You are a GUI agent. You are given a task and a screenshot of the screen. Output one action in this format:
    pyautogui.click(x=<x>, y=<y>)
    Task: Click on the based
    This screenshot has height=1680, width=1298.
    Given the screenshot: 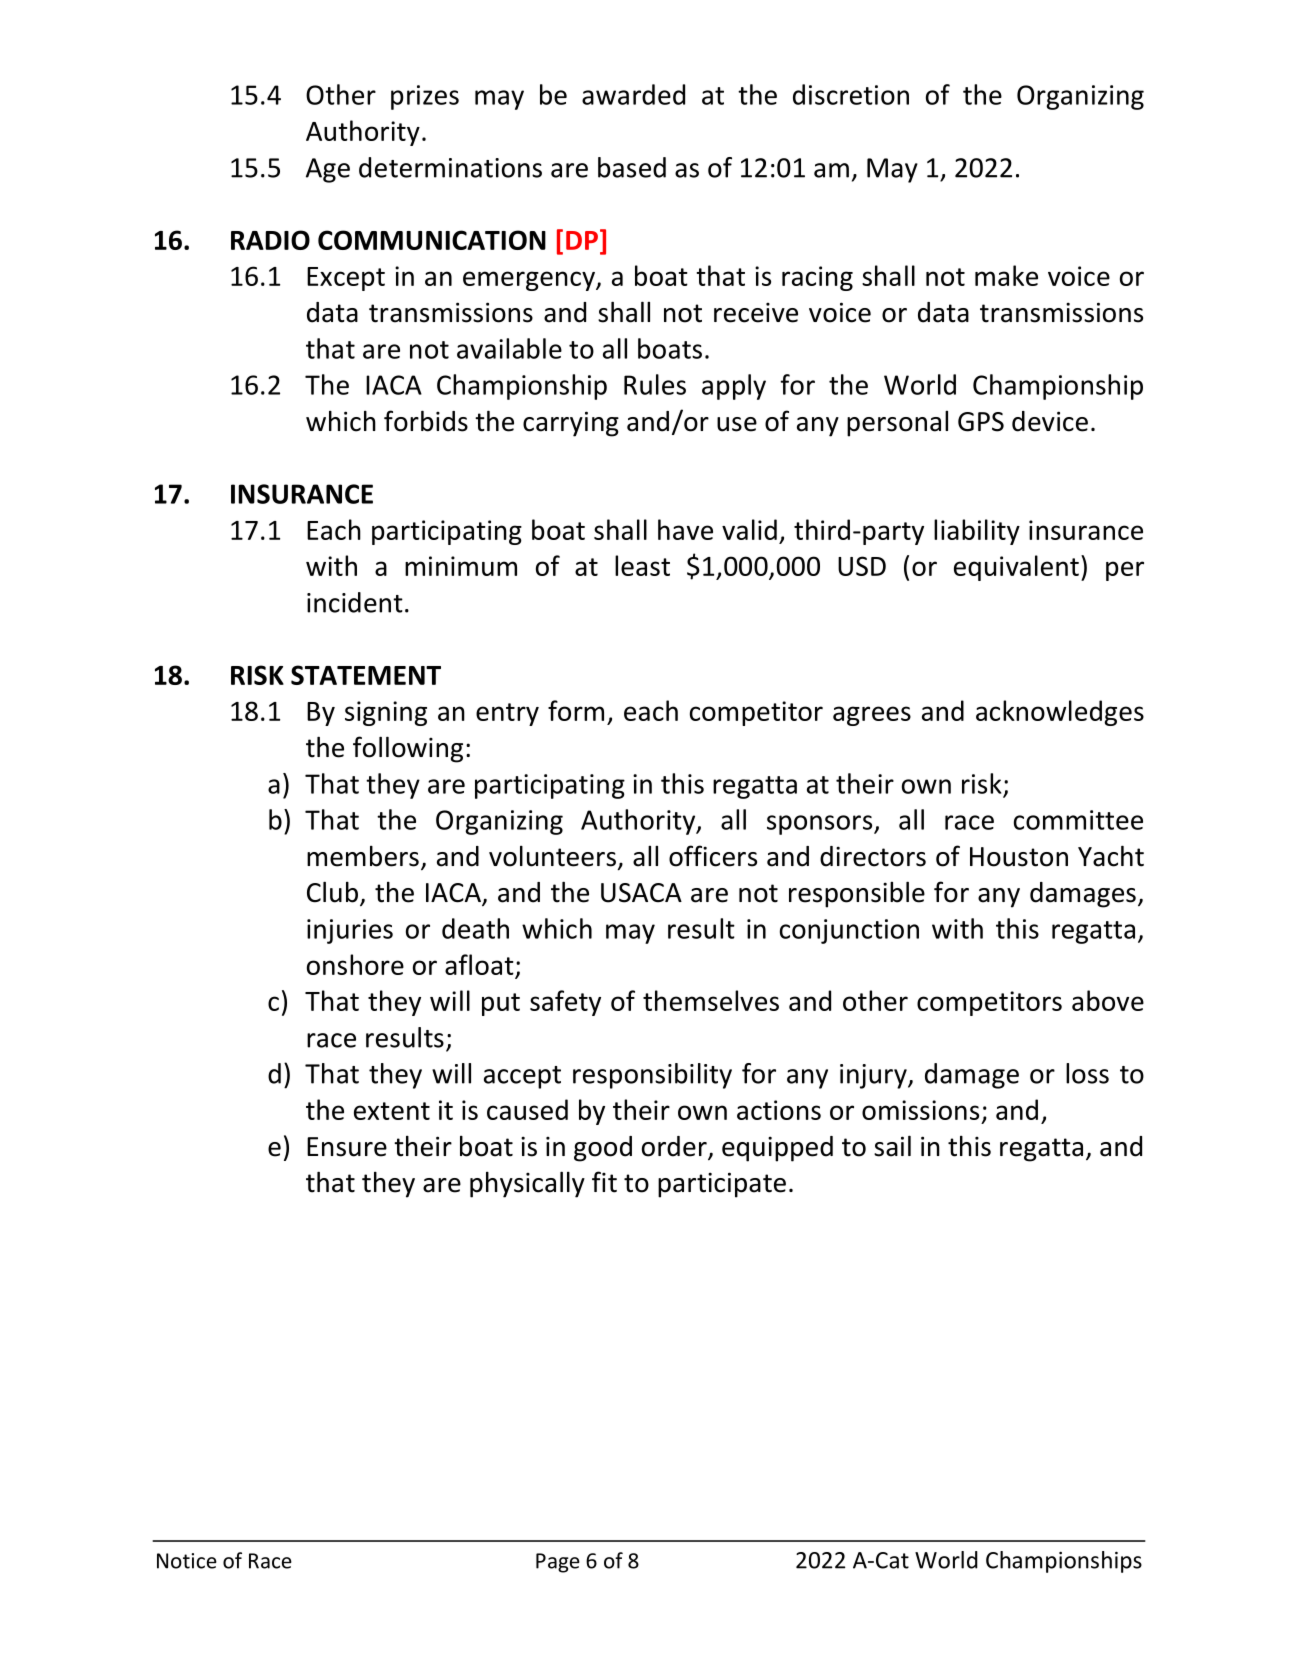 What is the action you would take?
    pyautogui.click(x=632, y=167)
